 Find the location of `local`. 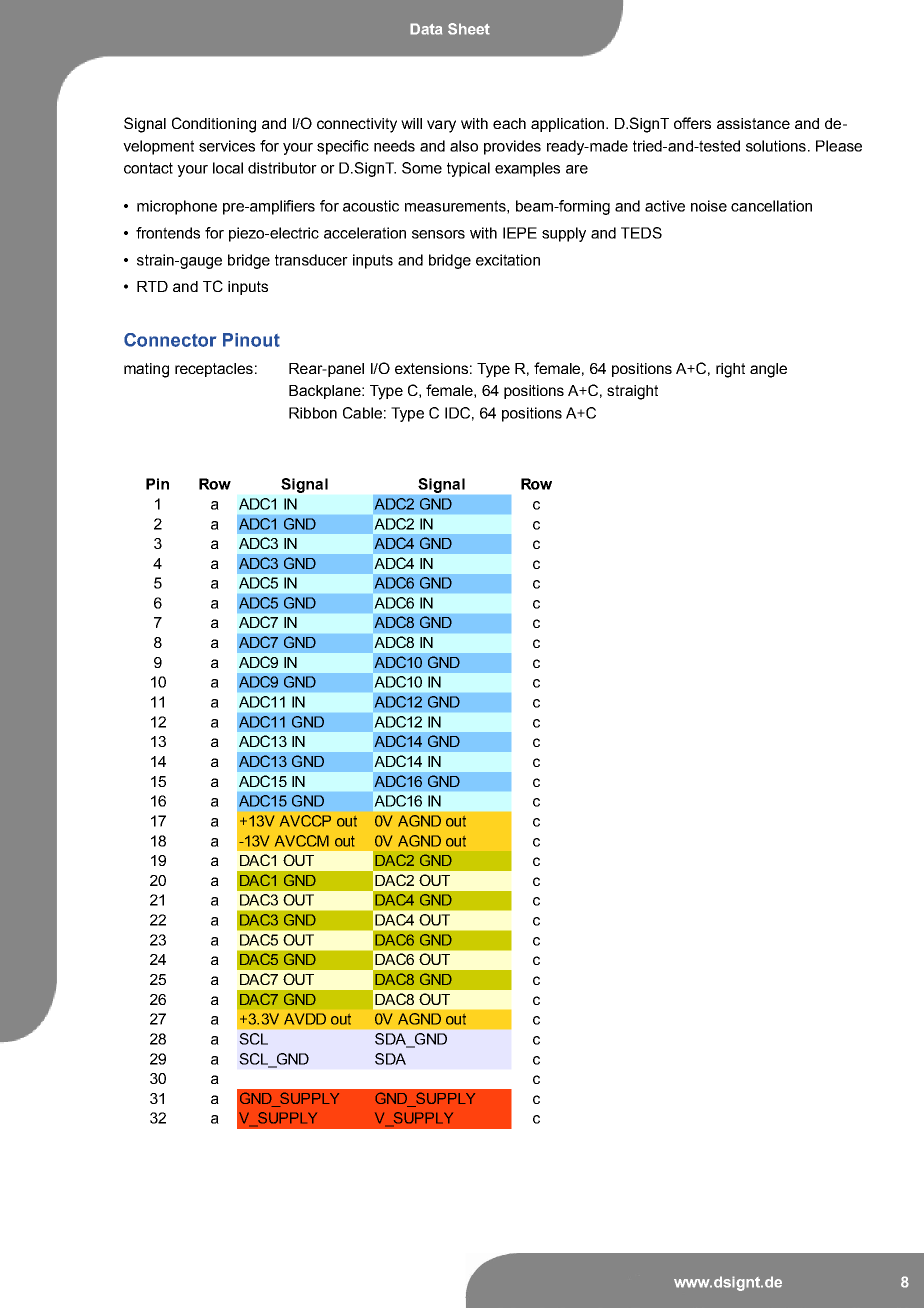

local is located at coordinates (228, 168).
